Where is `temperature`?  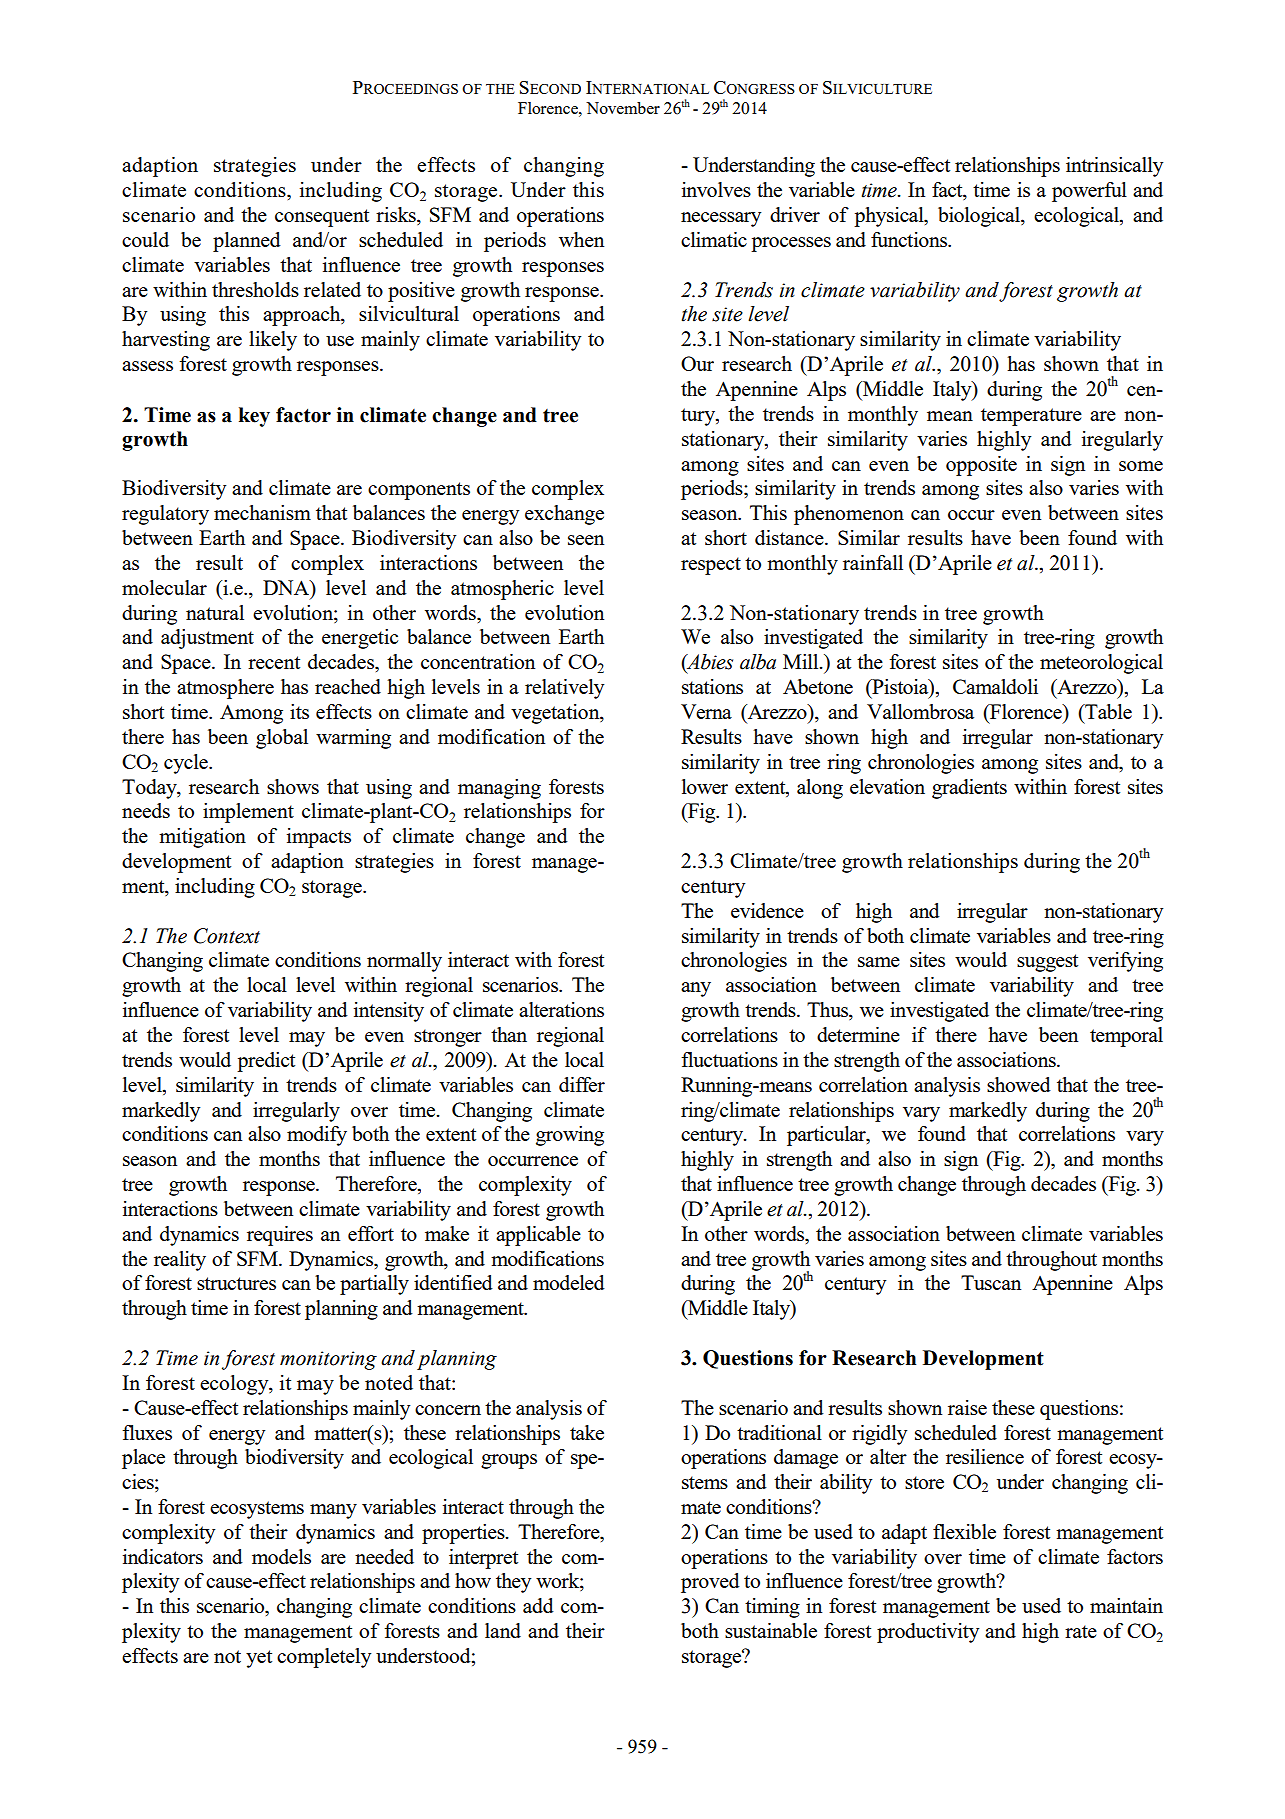 temperature is located at coordinates (1031, 417).
